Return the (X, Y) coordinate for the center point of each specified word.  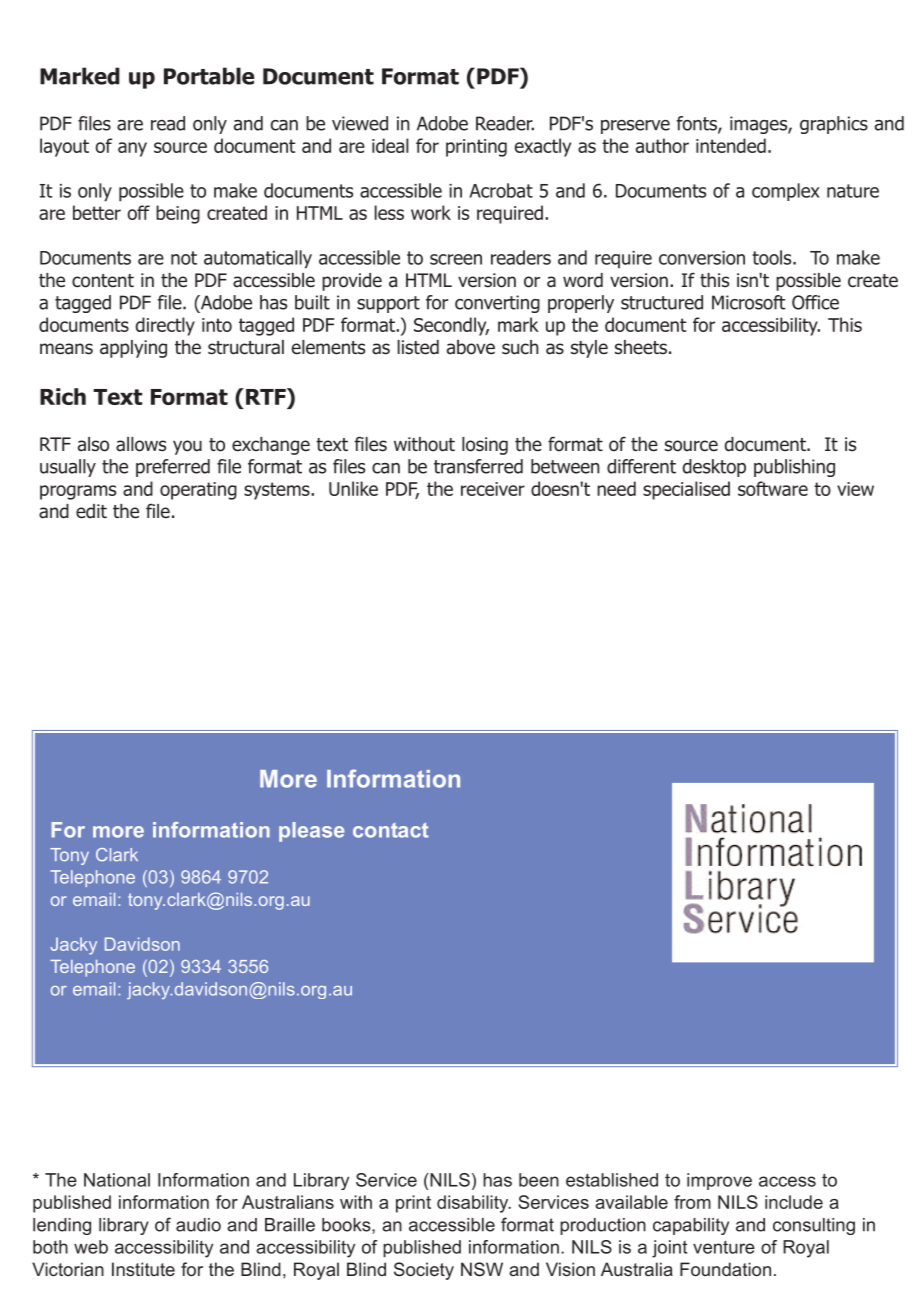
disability (474, 1204)
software (773, 488)
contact (390, 830)
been (539, 1180)
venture (724, 1247)
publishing (794, 468)
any (132, 149)
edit (91, 511)
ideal (390, 145)
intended (731, 145)
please (311, 832)
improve (719, 1181)
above (471, 347)
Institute (143, 1269)
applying (133, 349)
